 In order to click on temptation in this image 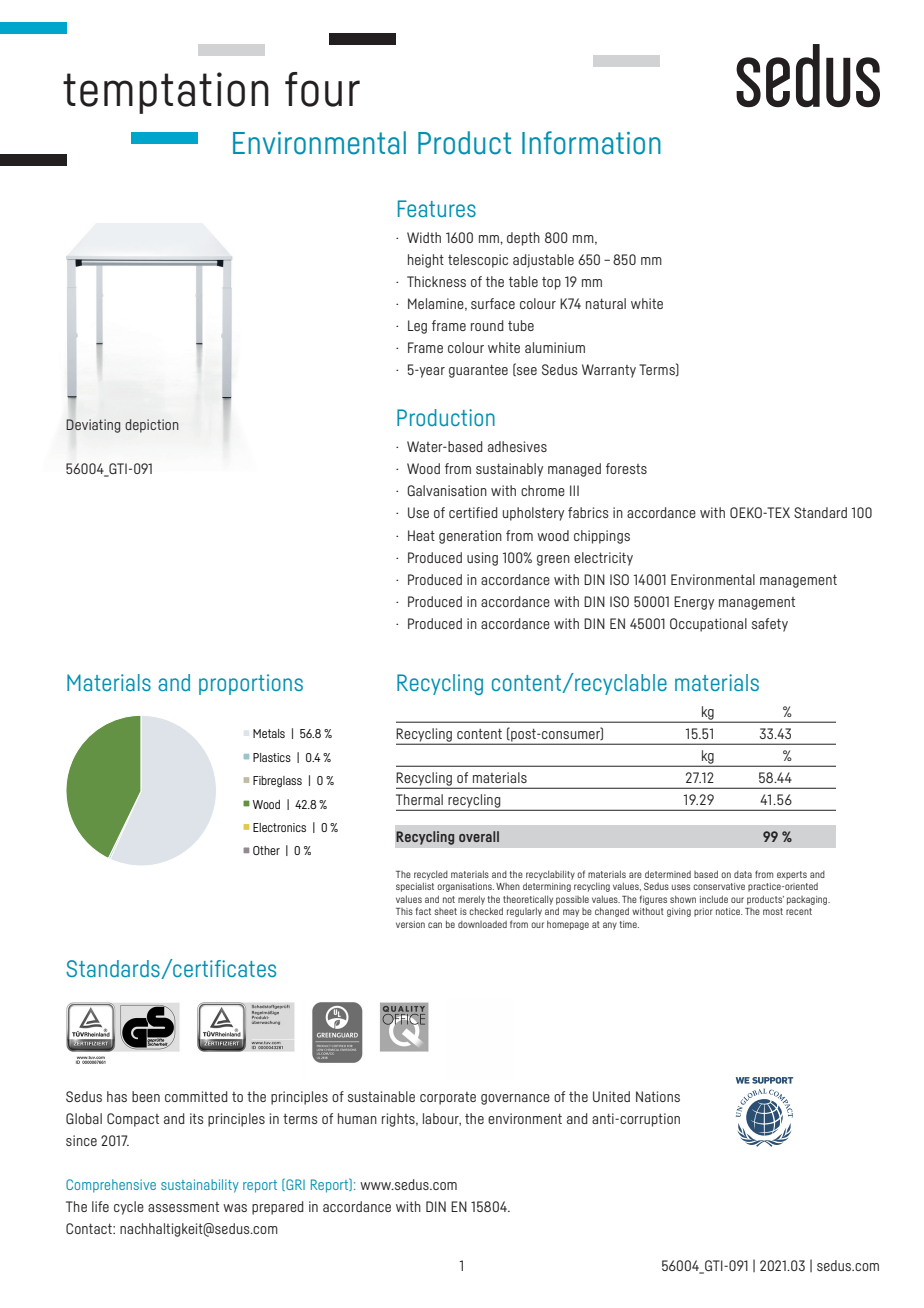, I will do `click(166, 93)`.
